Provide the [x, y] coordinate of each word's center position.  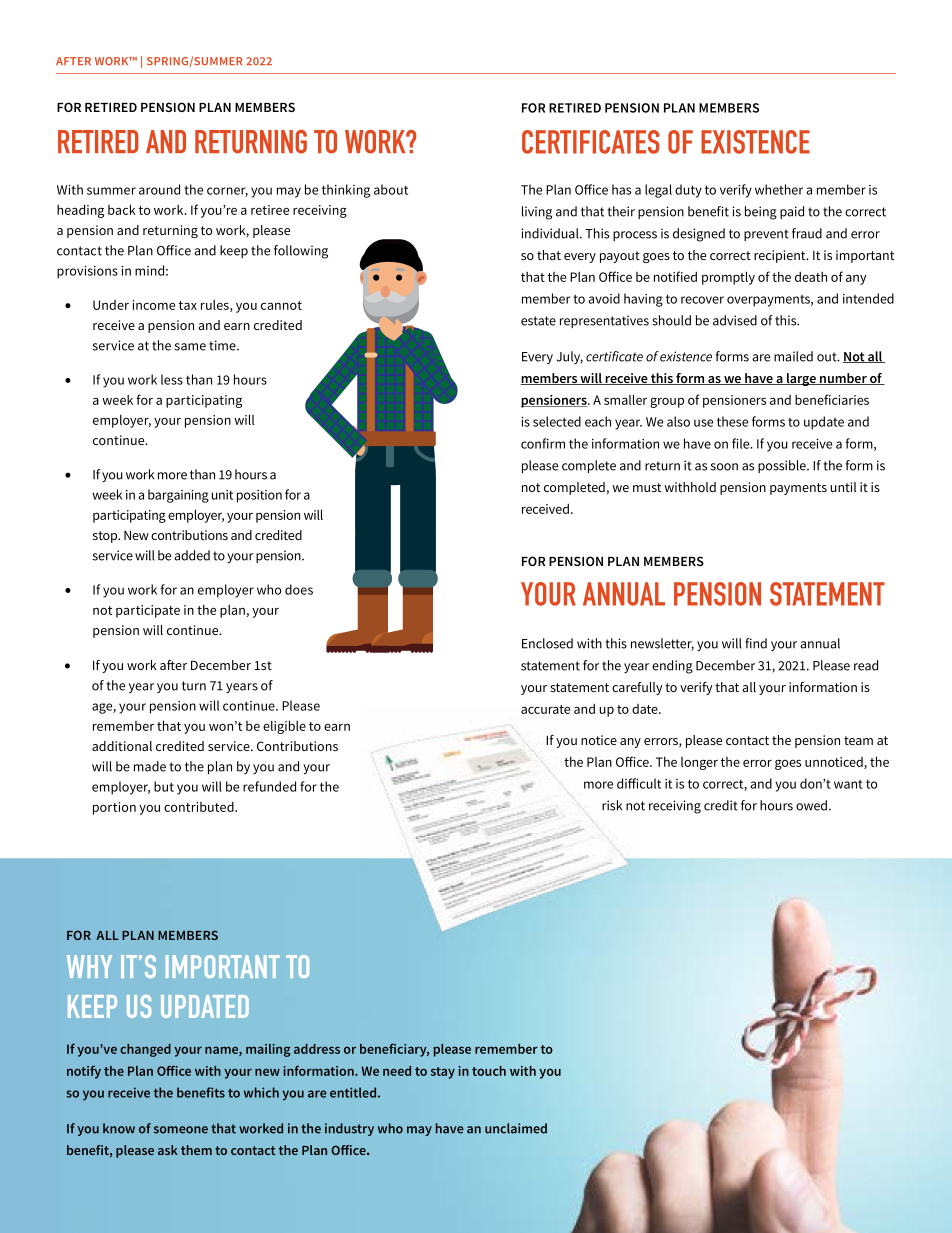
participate [148, 611]
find [756, 643]
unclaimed [516, 1128]
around [159, 189]
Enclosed [547, 643]
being [761, 213]
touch [489, 1071]
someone [181, 1130]
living [537, 213]
